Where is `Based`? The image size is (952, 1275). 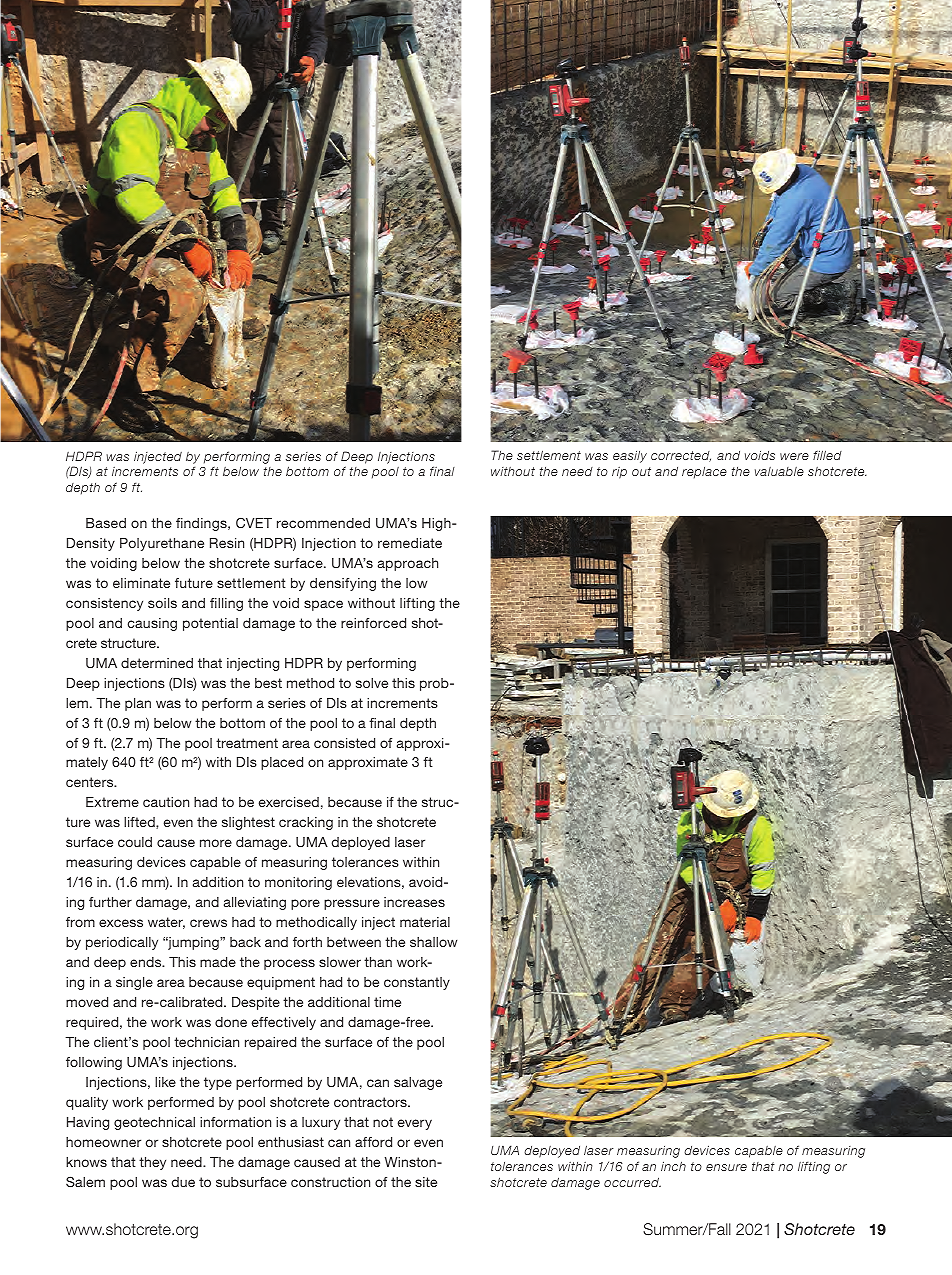
Based is located at coordinates (106, 523).
